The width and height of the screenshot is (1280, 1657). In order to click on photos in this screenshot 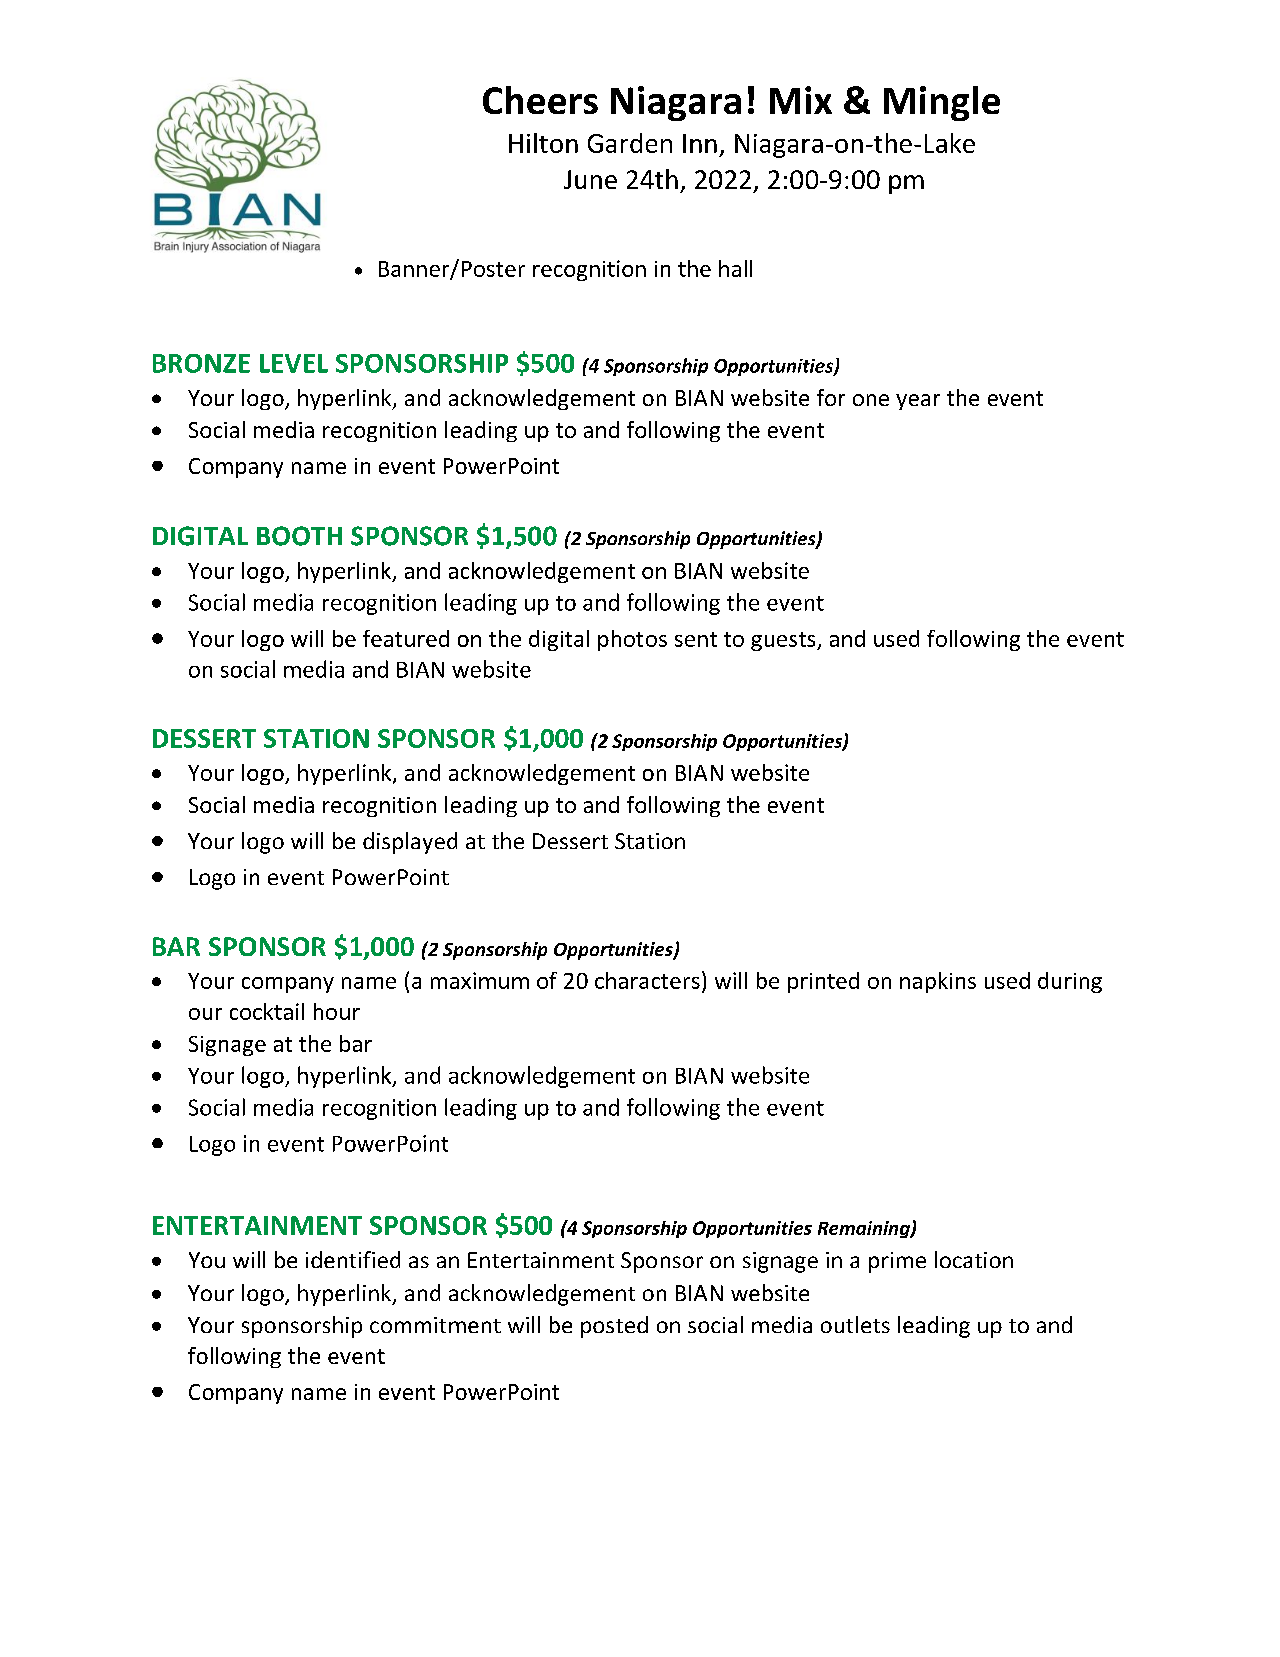, I will do `click(632, 640)`.
